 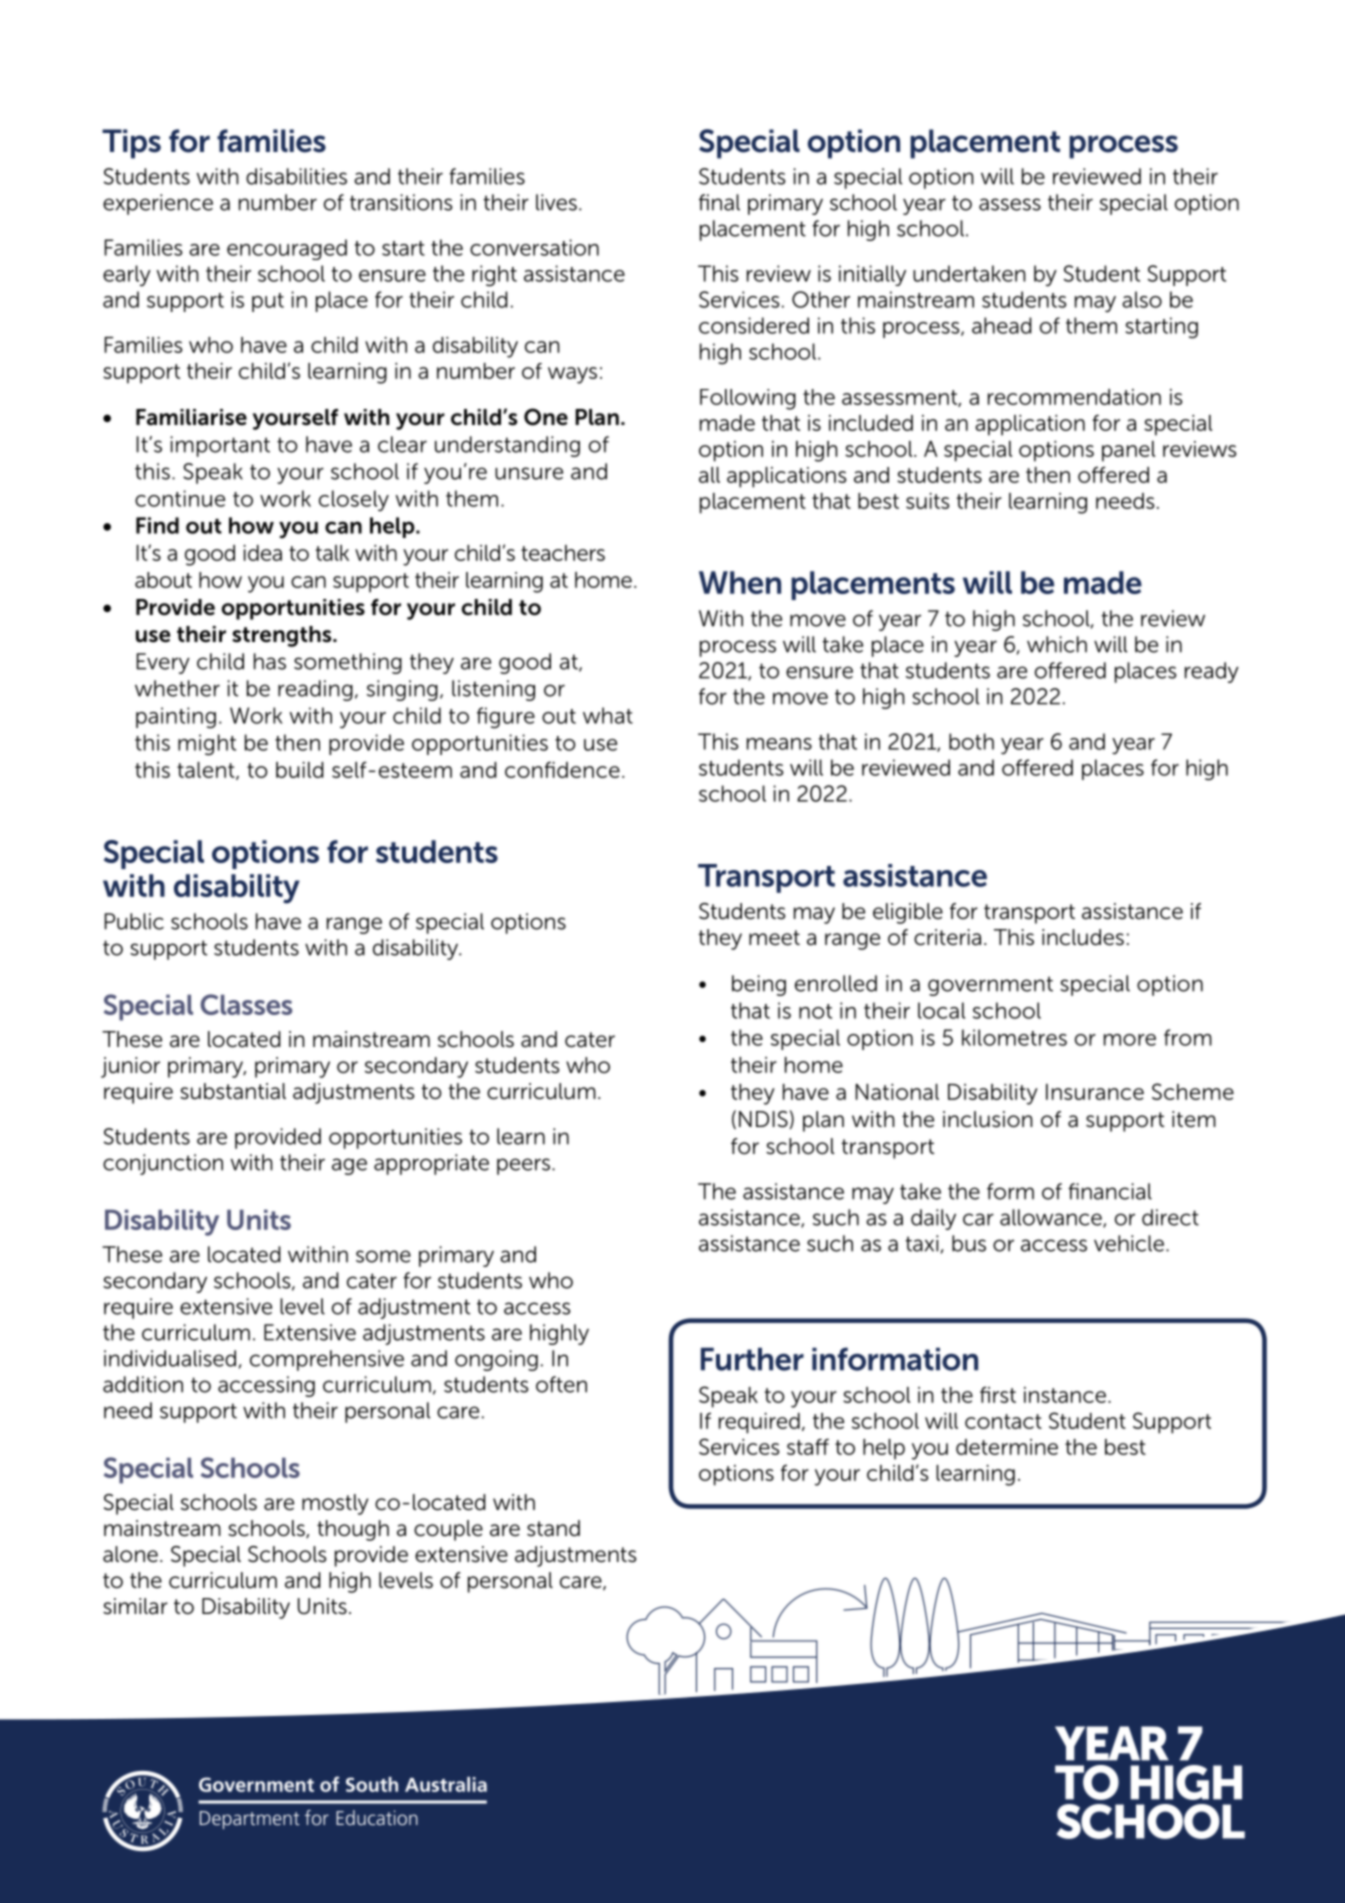 What do you see at coordinates (353, 1530) in the screenshot?
I see `though` at bounding box center [353, 1530].
